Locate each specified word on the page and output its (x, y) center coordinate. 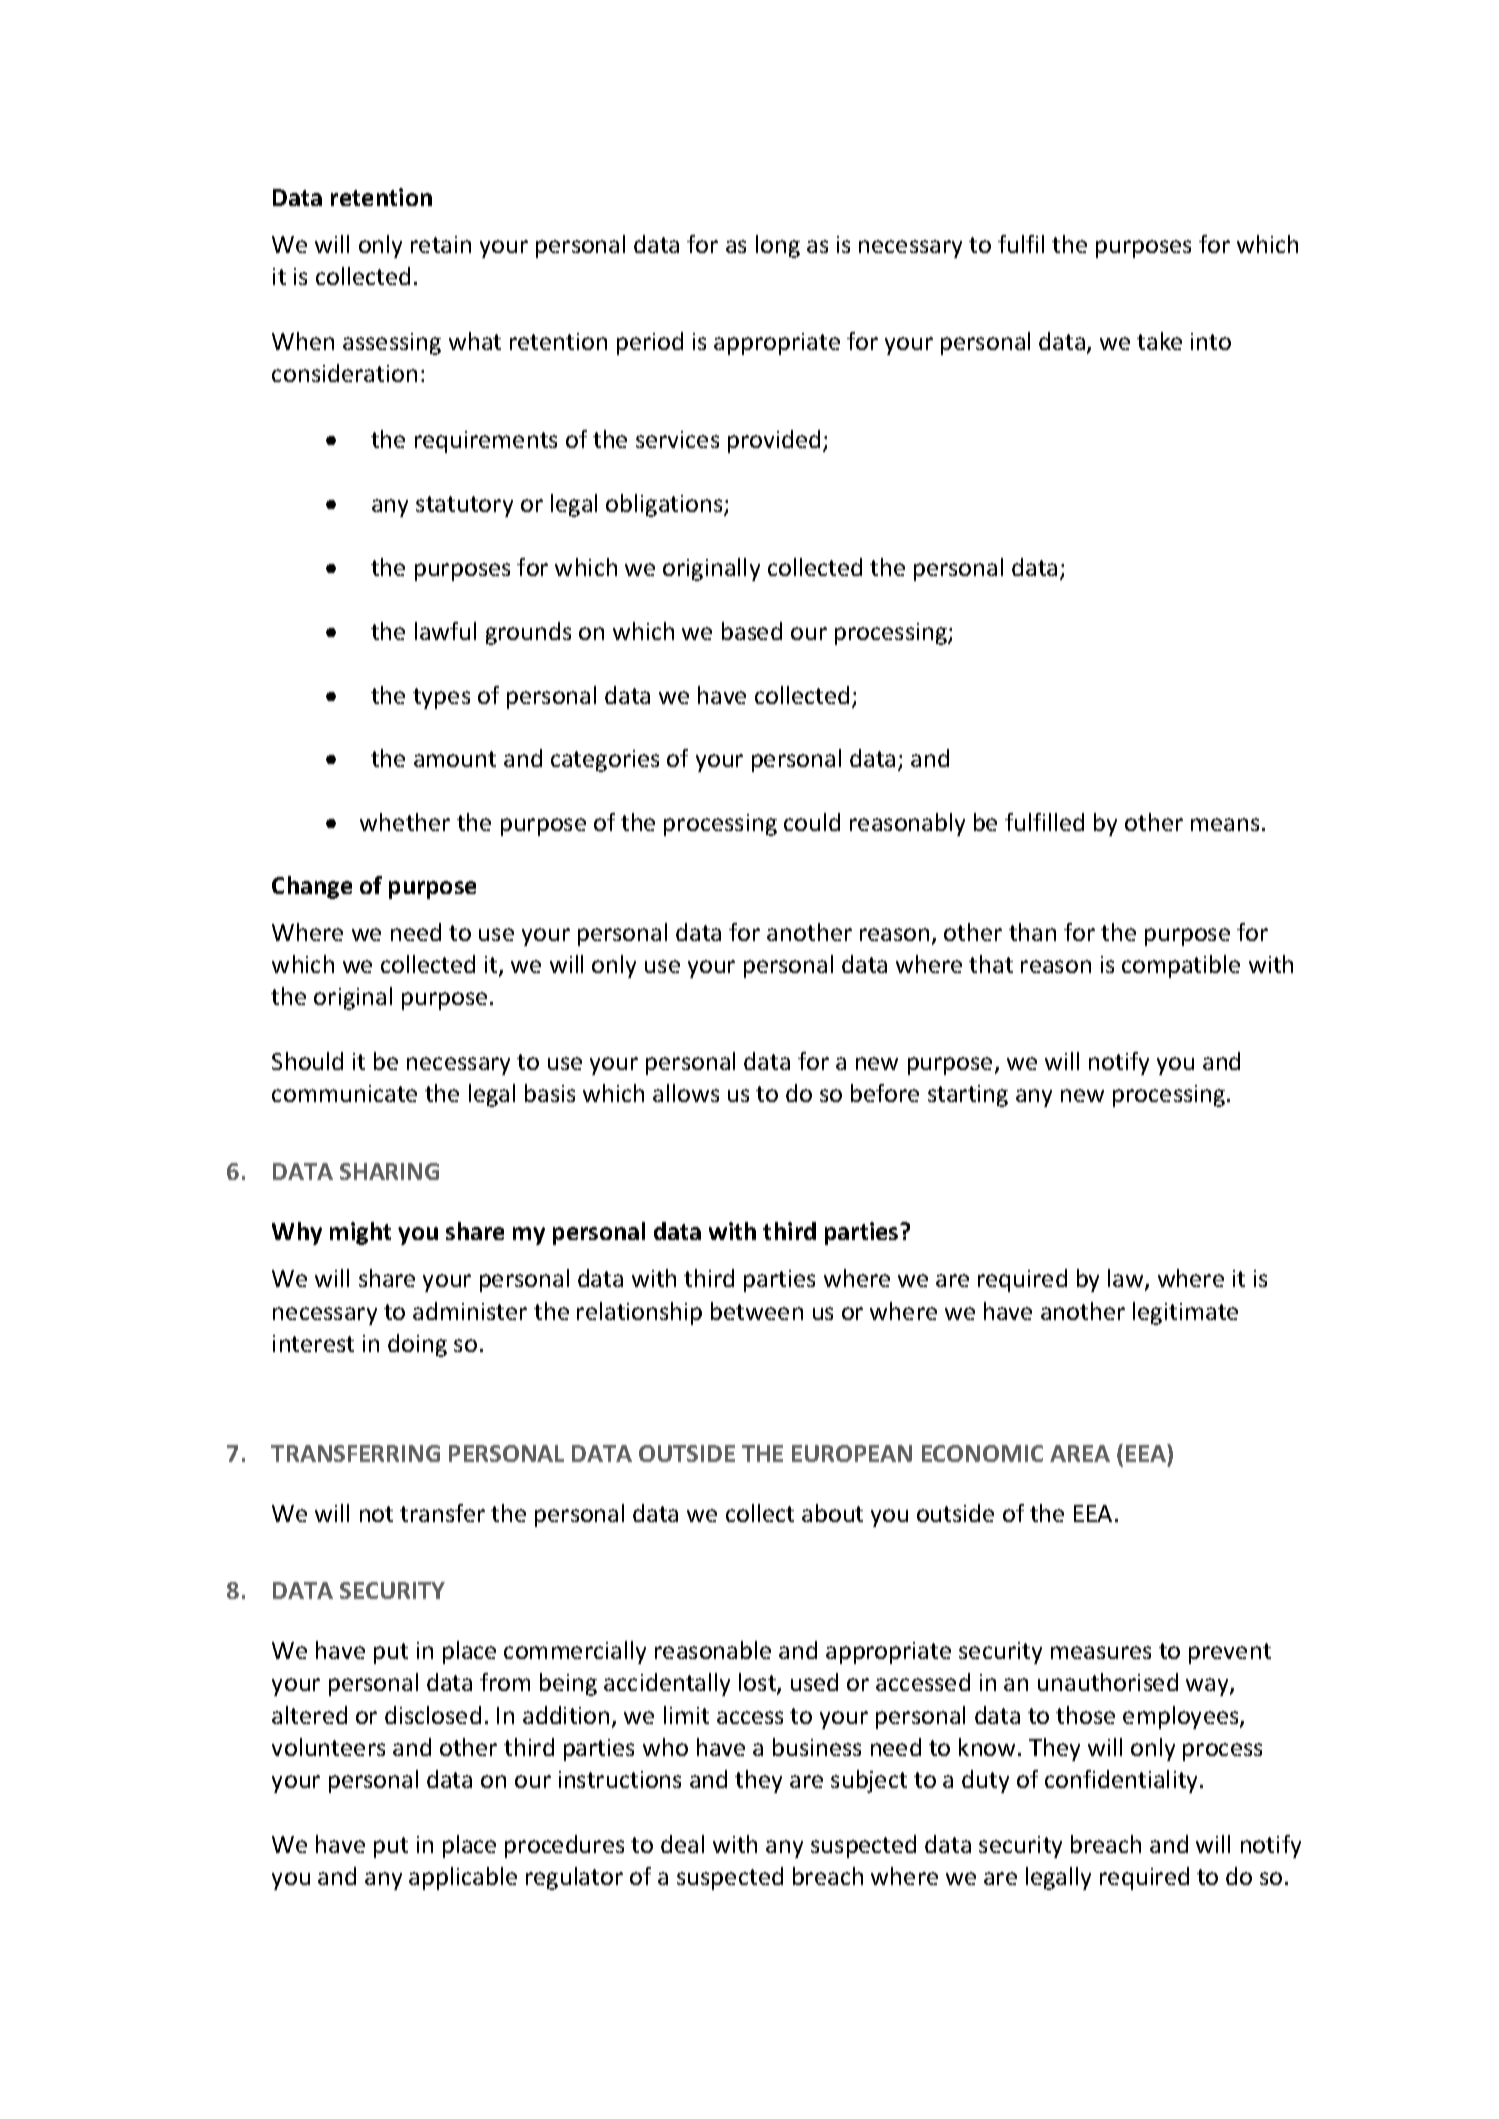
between (757, 1311)
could (812, 822)
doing (417, 1345)
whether (405, 822)
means (1225, 824)
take (1159, 341)
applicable (463, 1878)
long (778, 246)
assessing (392, 344)
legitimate (1185, 1313)
